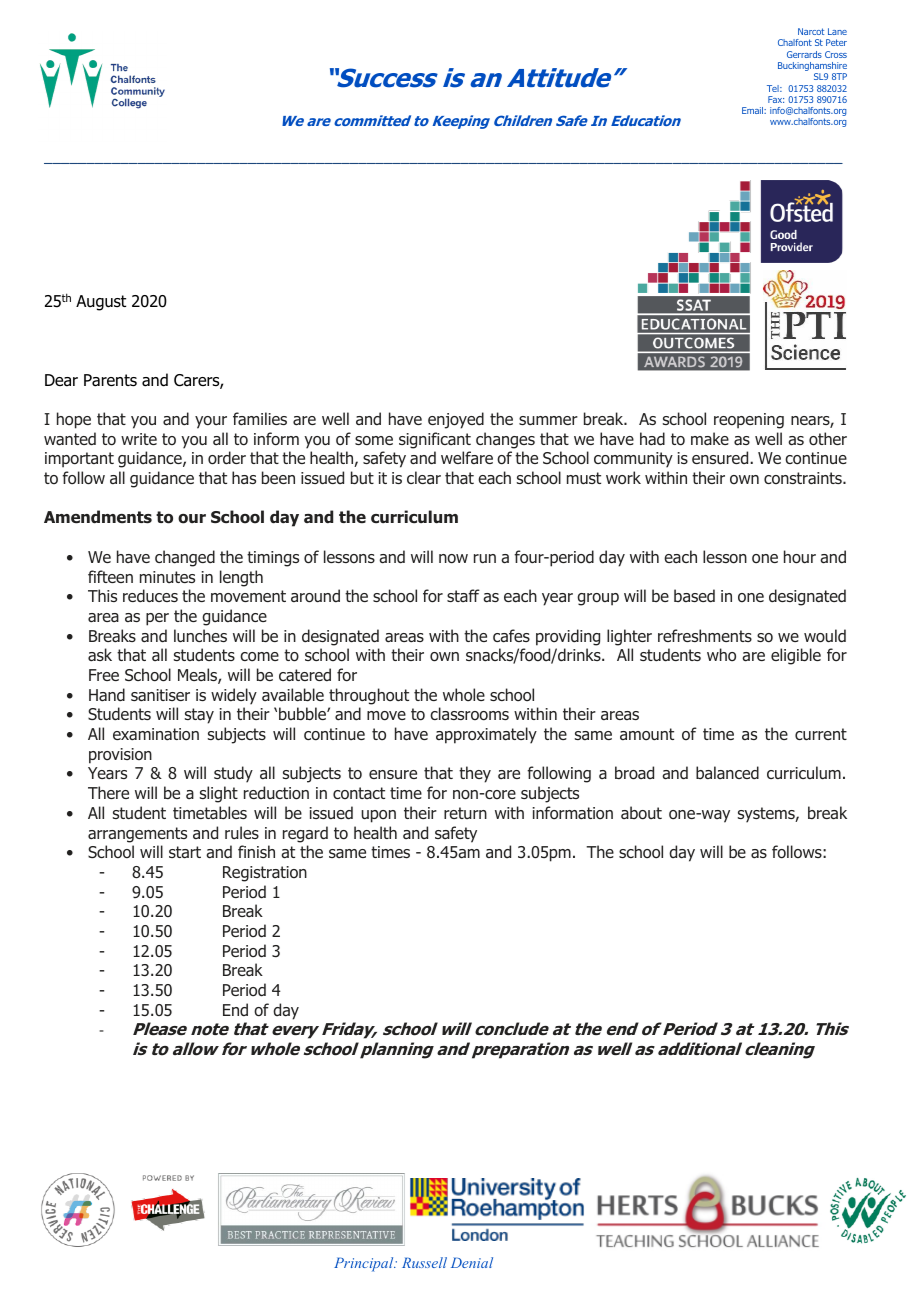 The width and height of the image is (924, 1308). Describe the element at coordinates (812, 68) in the image. I see `Buckinghamshire` at that location.
